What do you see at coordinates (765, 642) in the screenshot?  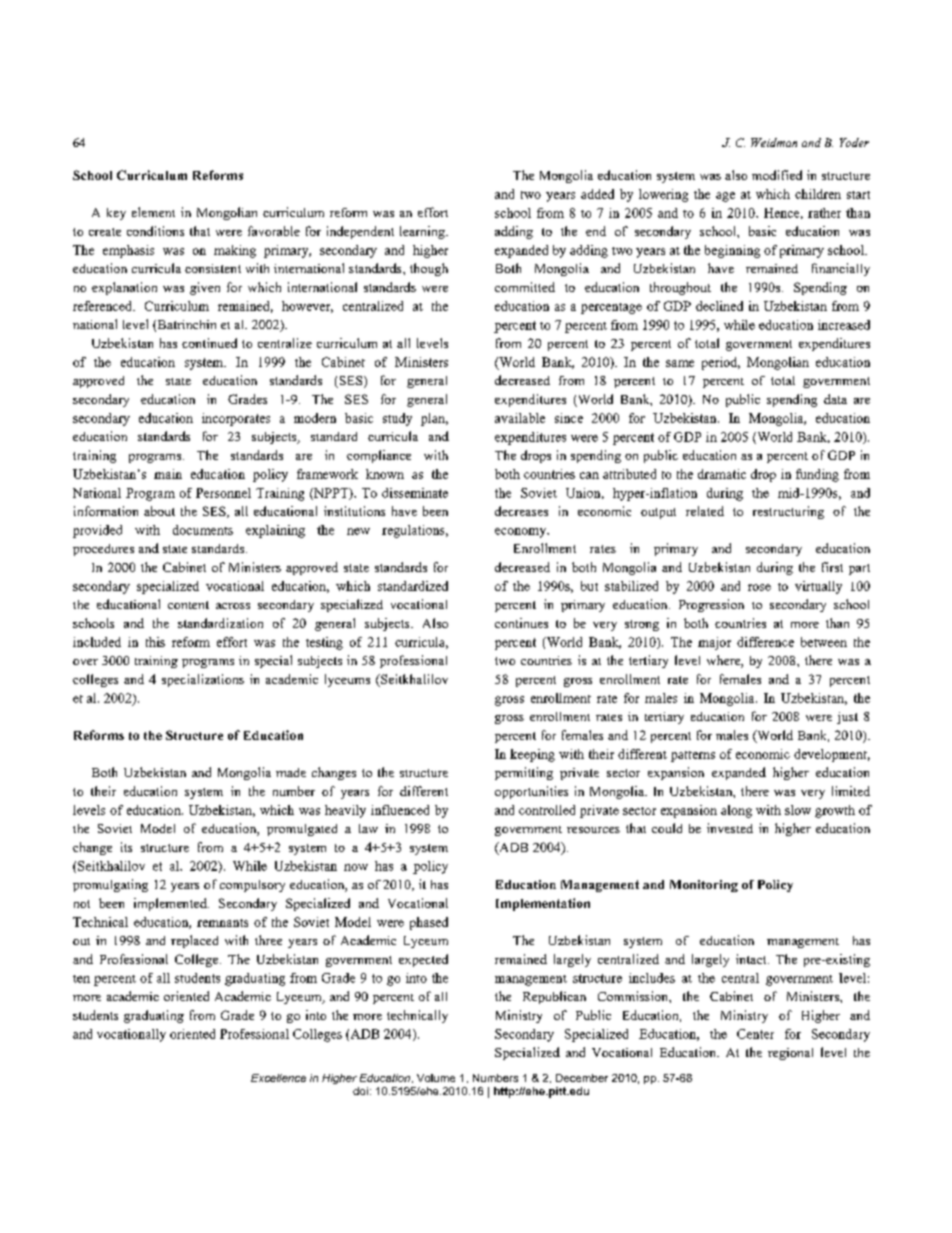 I see `difference` at bounding box center [765, 642].
